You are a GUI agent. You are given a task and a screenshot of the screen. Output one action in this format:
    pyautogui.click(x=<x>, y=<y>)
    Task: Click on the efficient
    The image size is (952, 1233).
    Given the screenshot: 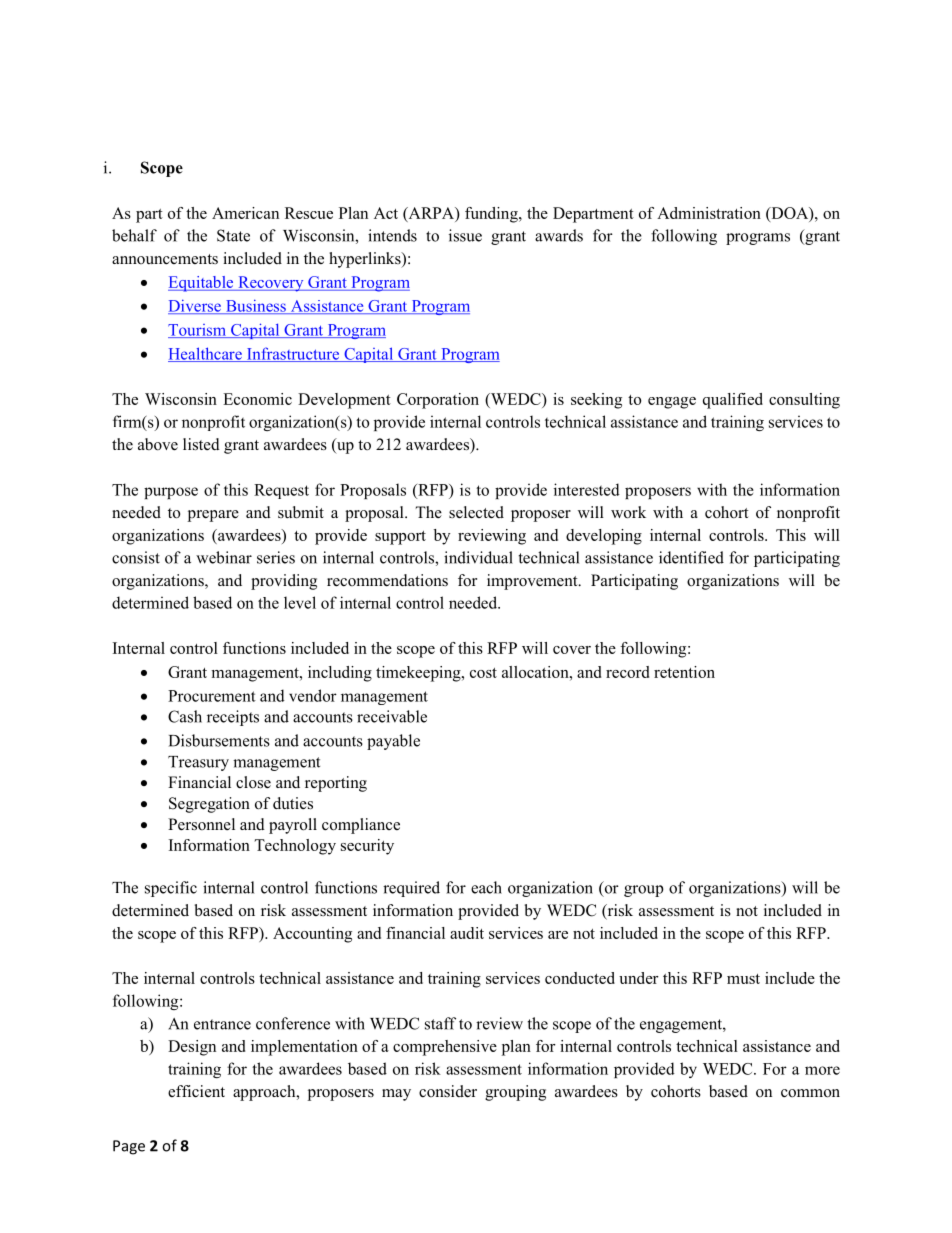 What is the action you would take?
    pyautogui.click(x=196, y=1091)
